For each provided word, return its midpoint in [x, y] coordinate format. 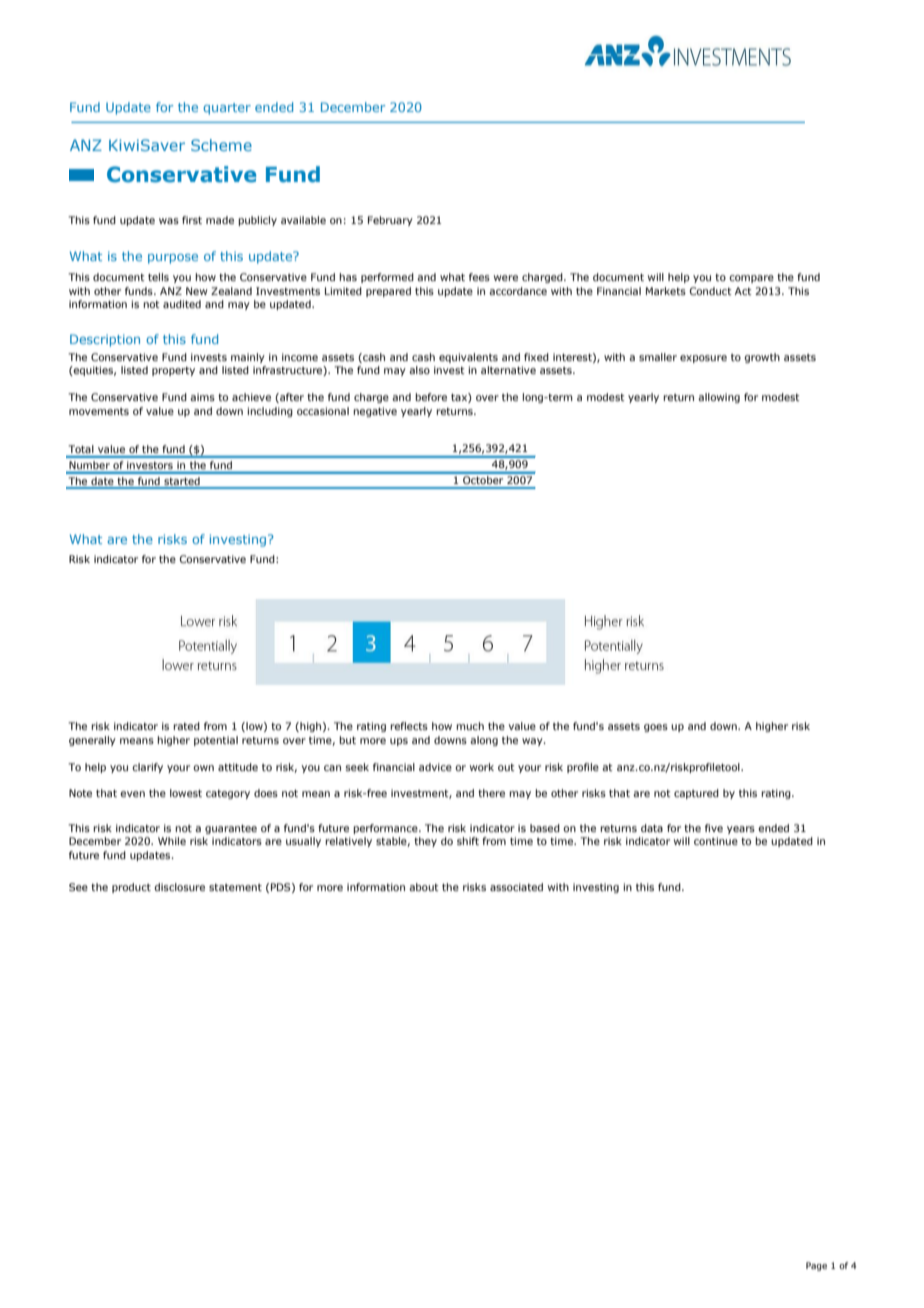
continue [716, 841]
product [131, 888]
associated [516, 887]
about [424, 887]
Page [816, 1266]
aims [202, 397]
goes [656, 728]
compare [751, 279]
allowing [719, 398]
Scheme [221, 145]
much [470, 726]
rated [186, 726]
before [431, 397]
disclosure [179, 887]
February [390, 221]
